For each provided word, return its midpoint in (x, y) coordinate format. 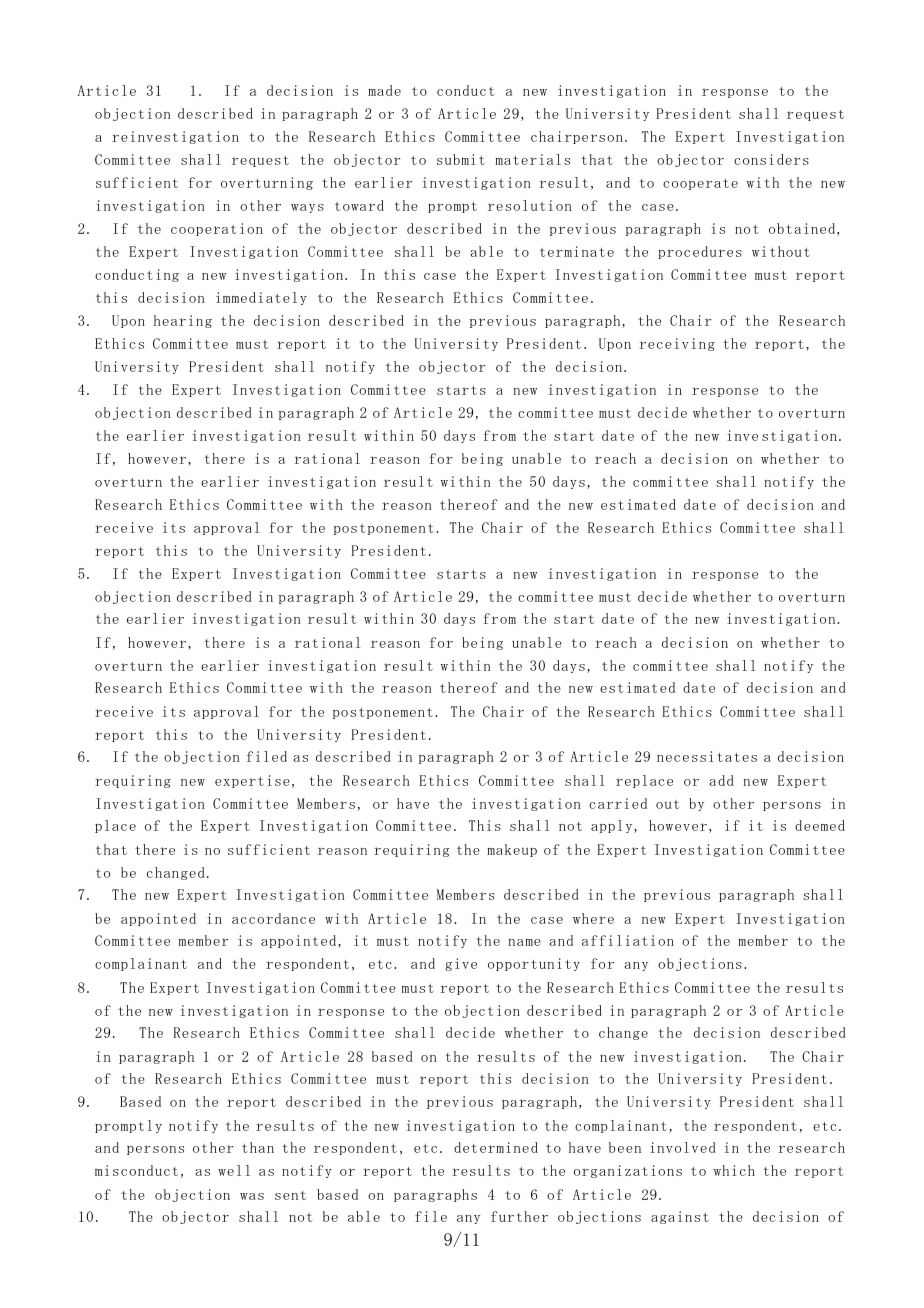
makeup (512, 850)
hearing (183, 321)
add (721, 780)
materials (532, 159)
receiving (677, 344)
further (519, 1216)
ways (307, 208)
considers (771, 159)
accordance (273, 918)
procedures (700, 252)
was (252, 1196)
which (734, 1170)
